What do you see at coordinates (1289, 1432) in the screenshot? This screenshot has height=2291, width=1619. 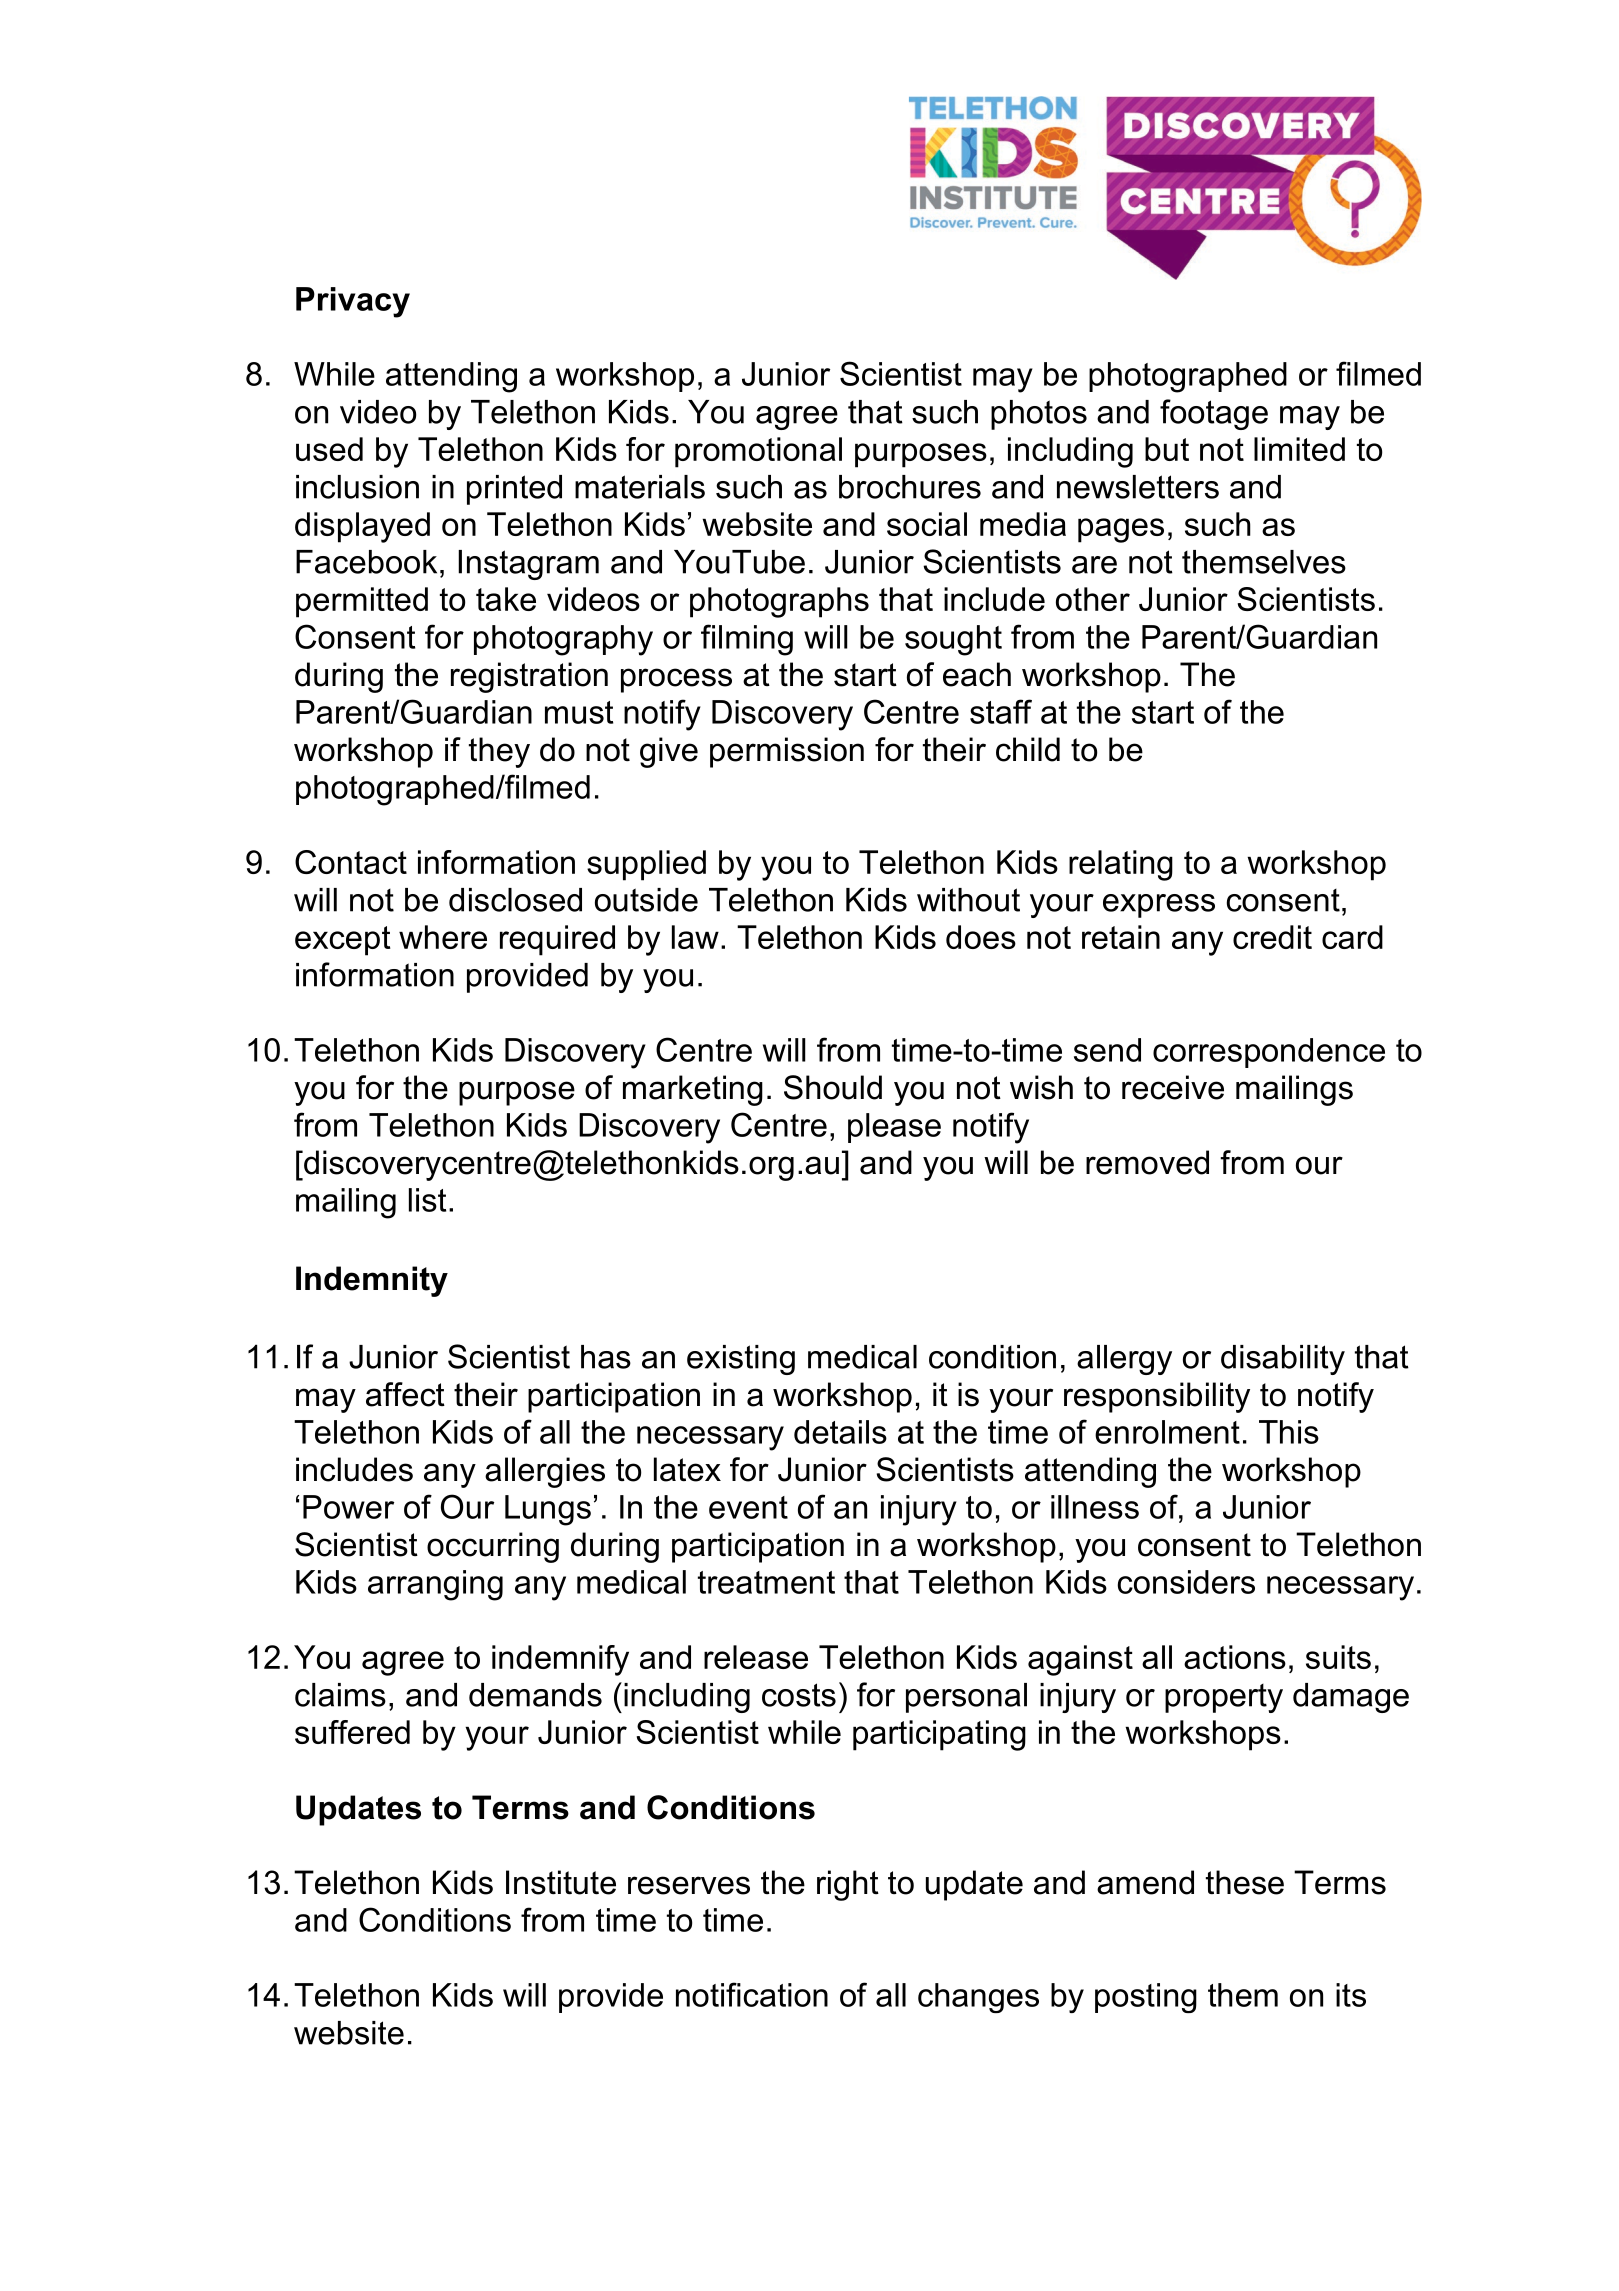 I see `This` at bounding box center [1289, 1432].
